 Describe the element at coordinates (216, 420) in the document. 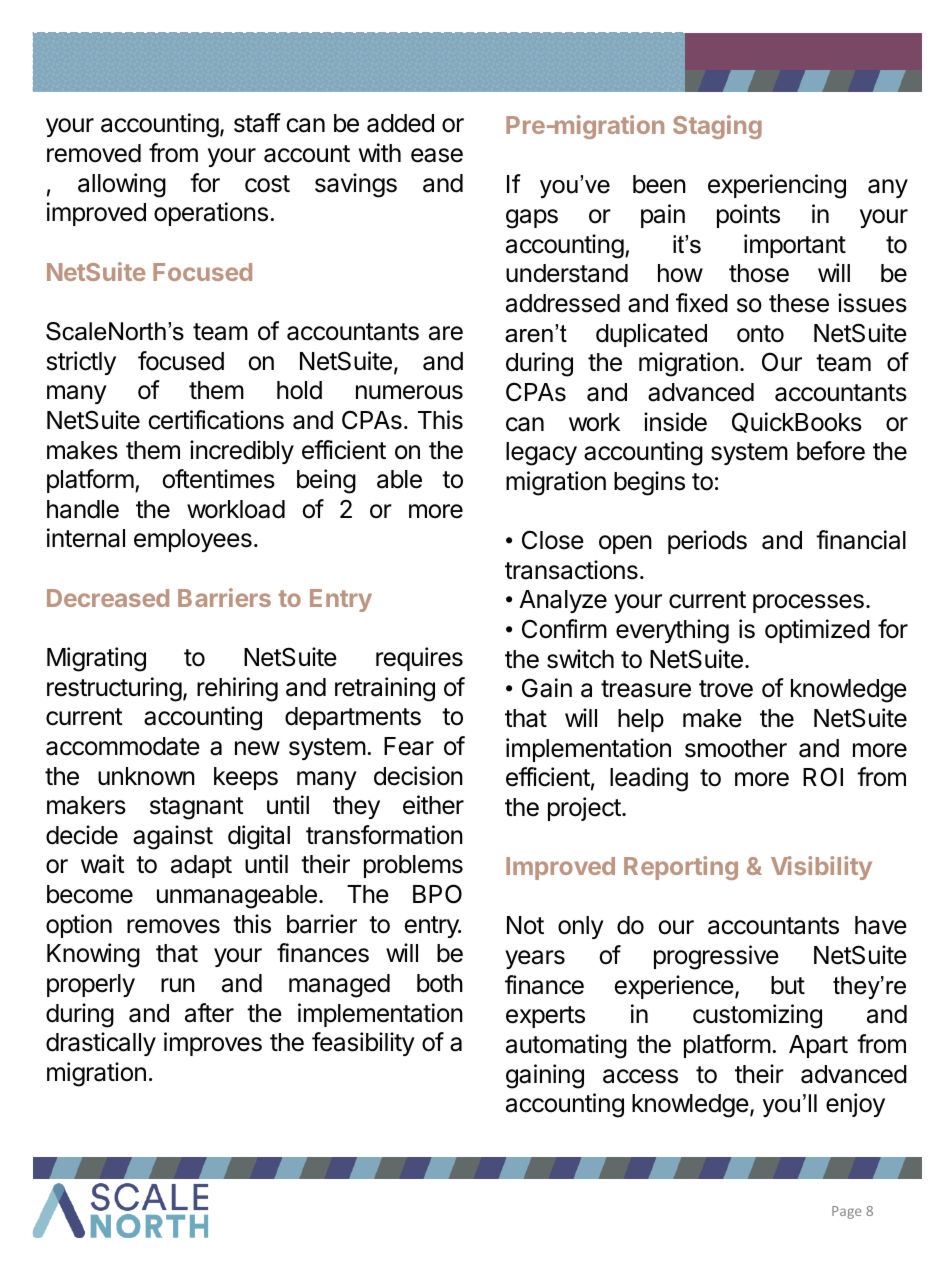

I see `certifications` at that location.
